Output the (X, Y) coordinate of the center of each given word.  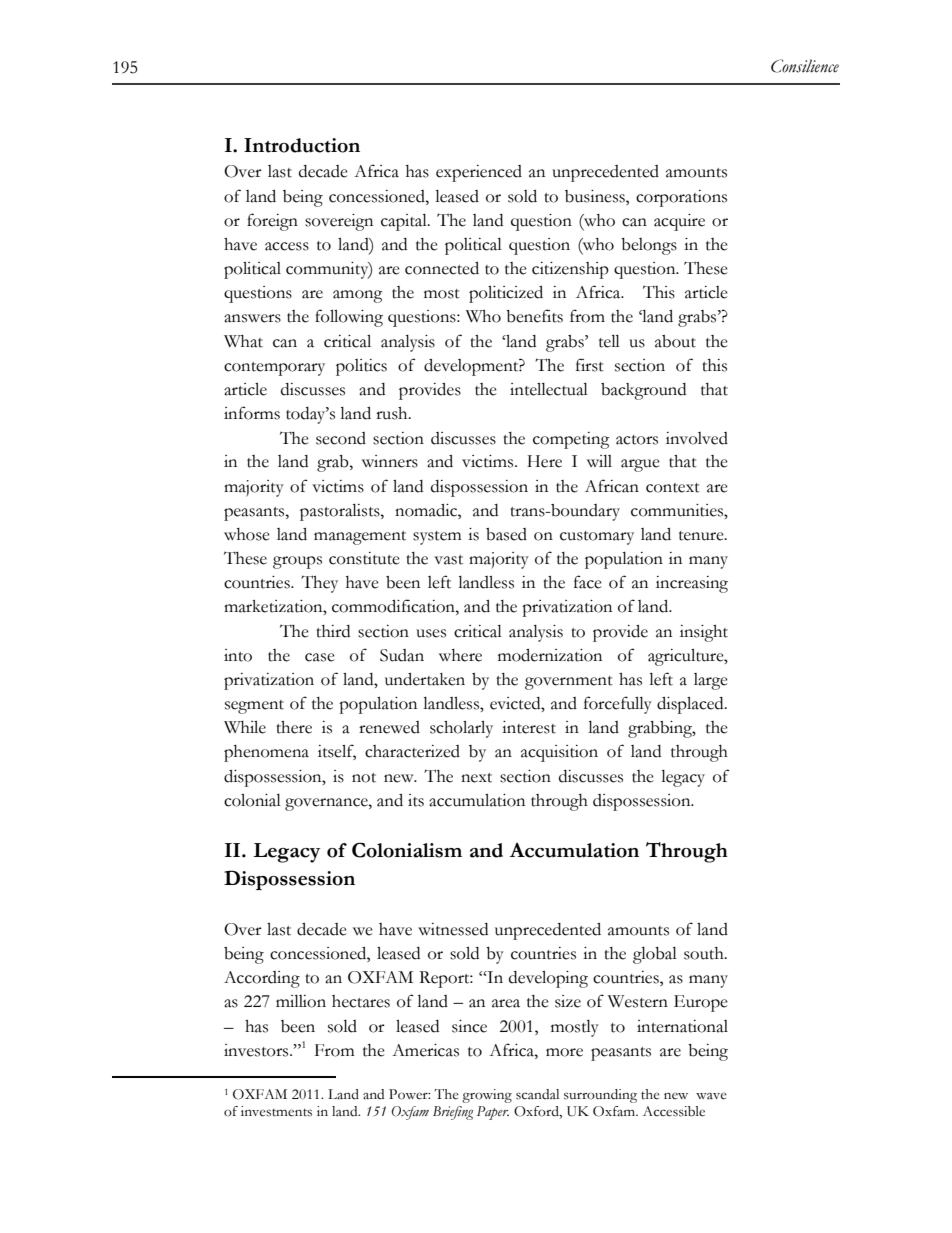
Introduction (302, 145)
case (320, 657)
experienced (479, 173)
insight (704, 633)
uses (431, 633)
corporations (681, 198)
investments (276, 1111)
